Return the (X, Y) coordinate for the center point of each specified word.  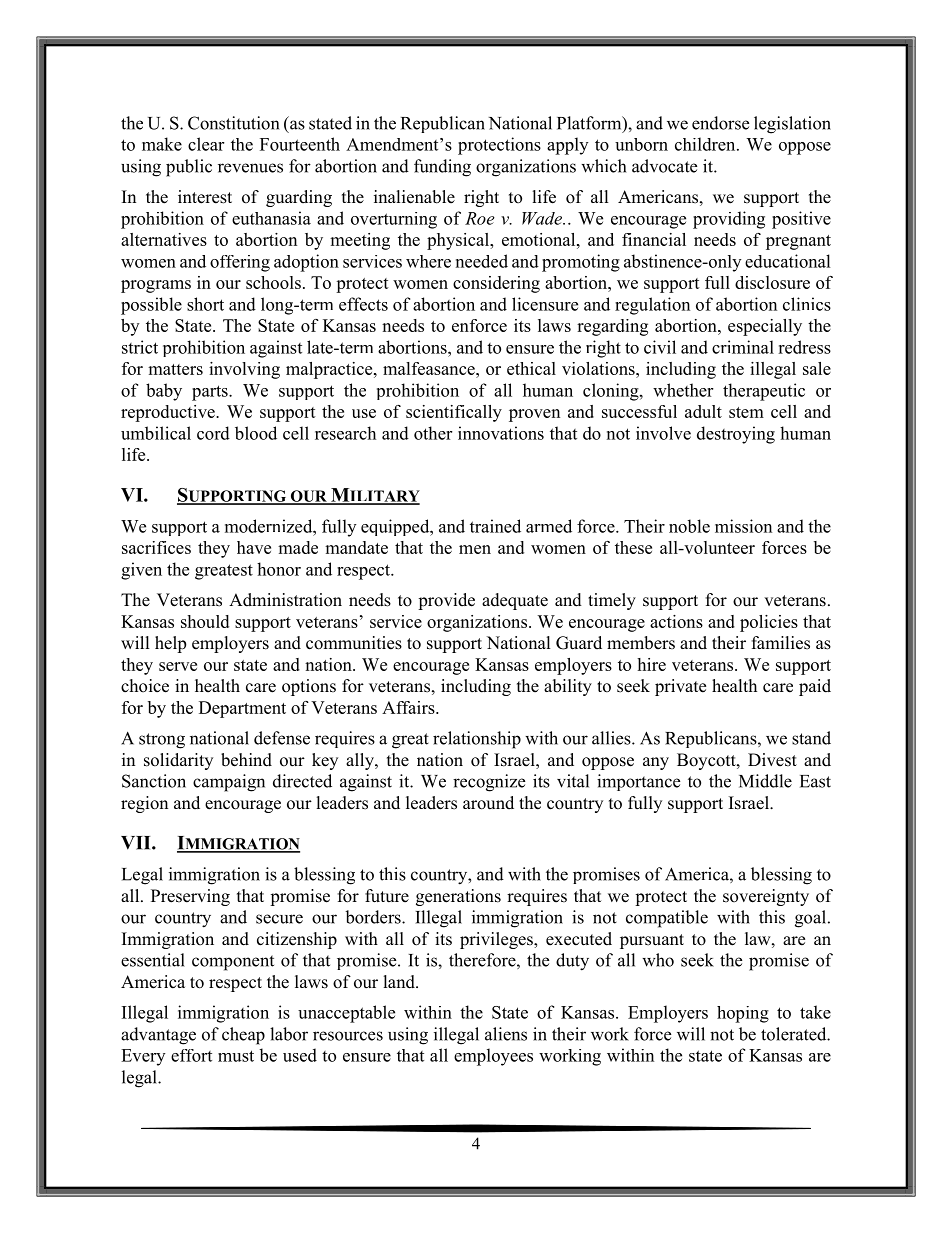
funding (442, 168)
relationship (477, 740)
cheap (243, 1036)
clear (206, 144)
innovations (501, 433)
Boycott (707, 761)
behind (246, 760)
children (706, 144)
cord (213, 433)
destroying (736, 435)
